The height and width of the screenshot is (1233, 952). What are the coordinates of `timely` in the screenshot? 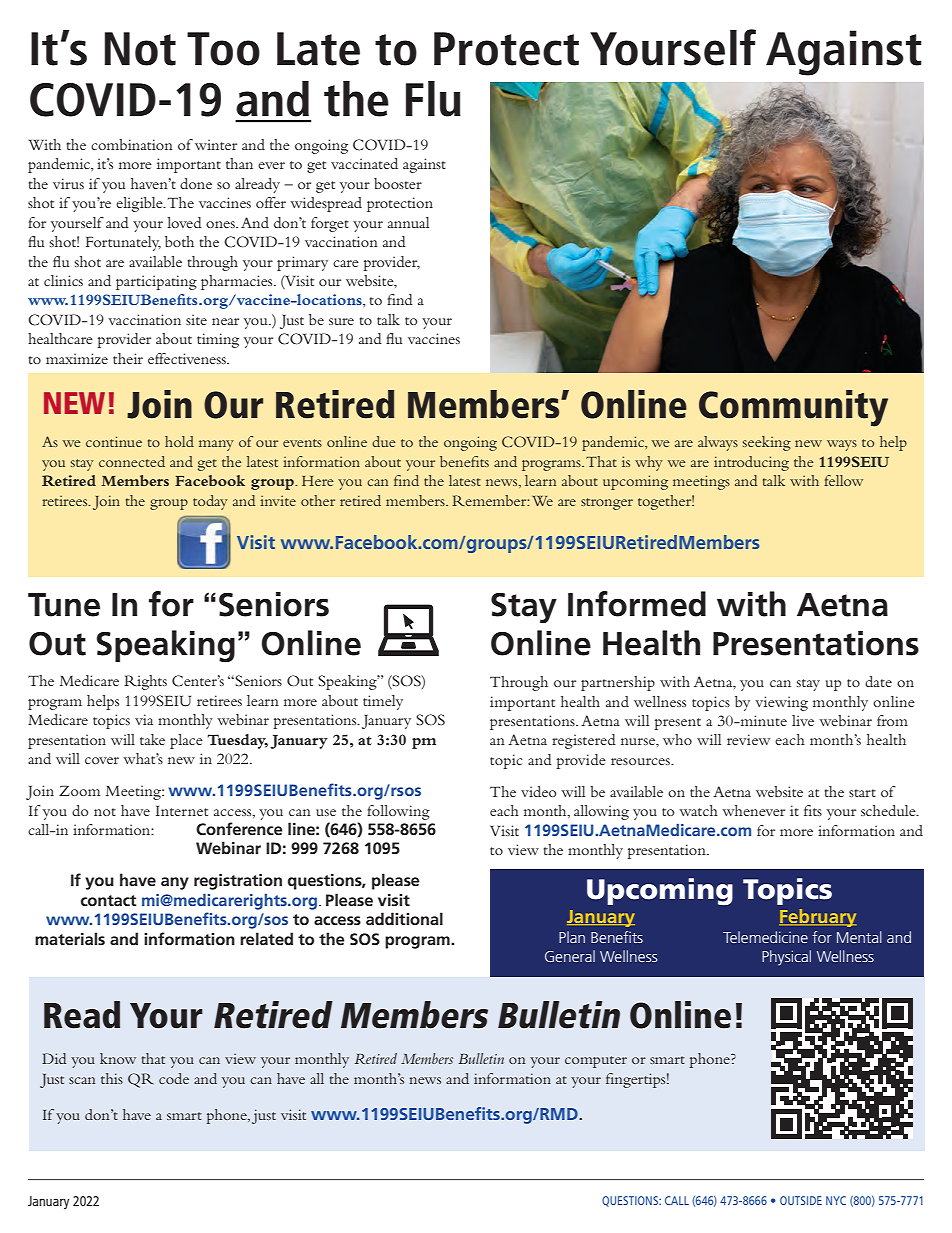 It's located at (383, 702).
